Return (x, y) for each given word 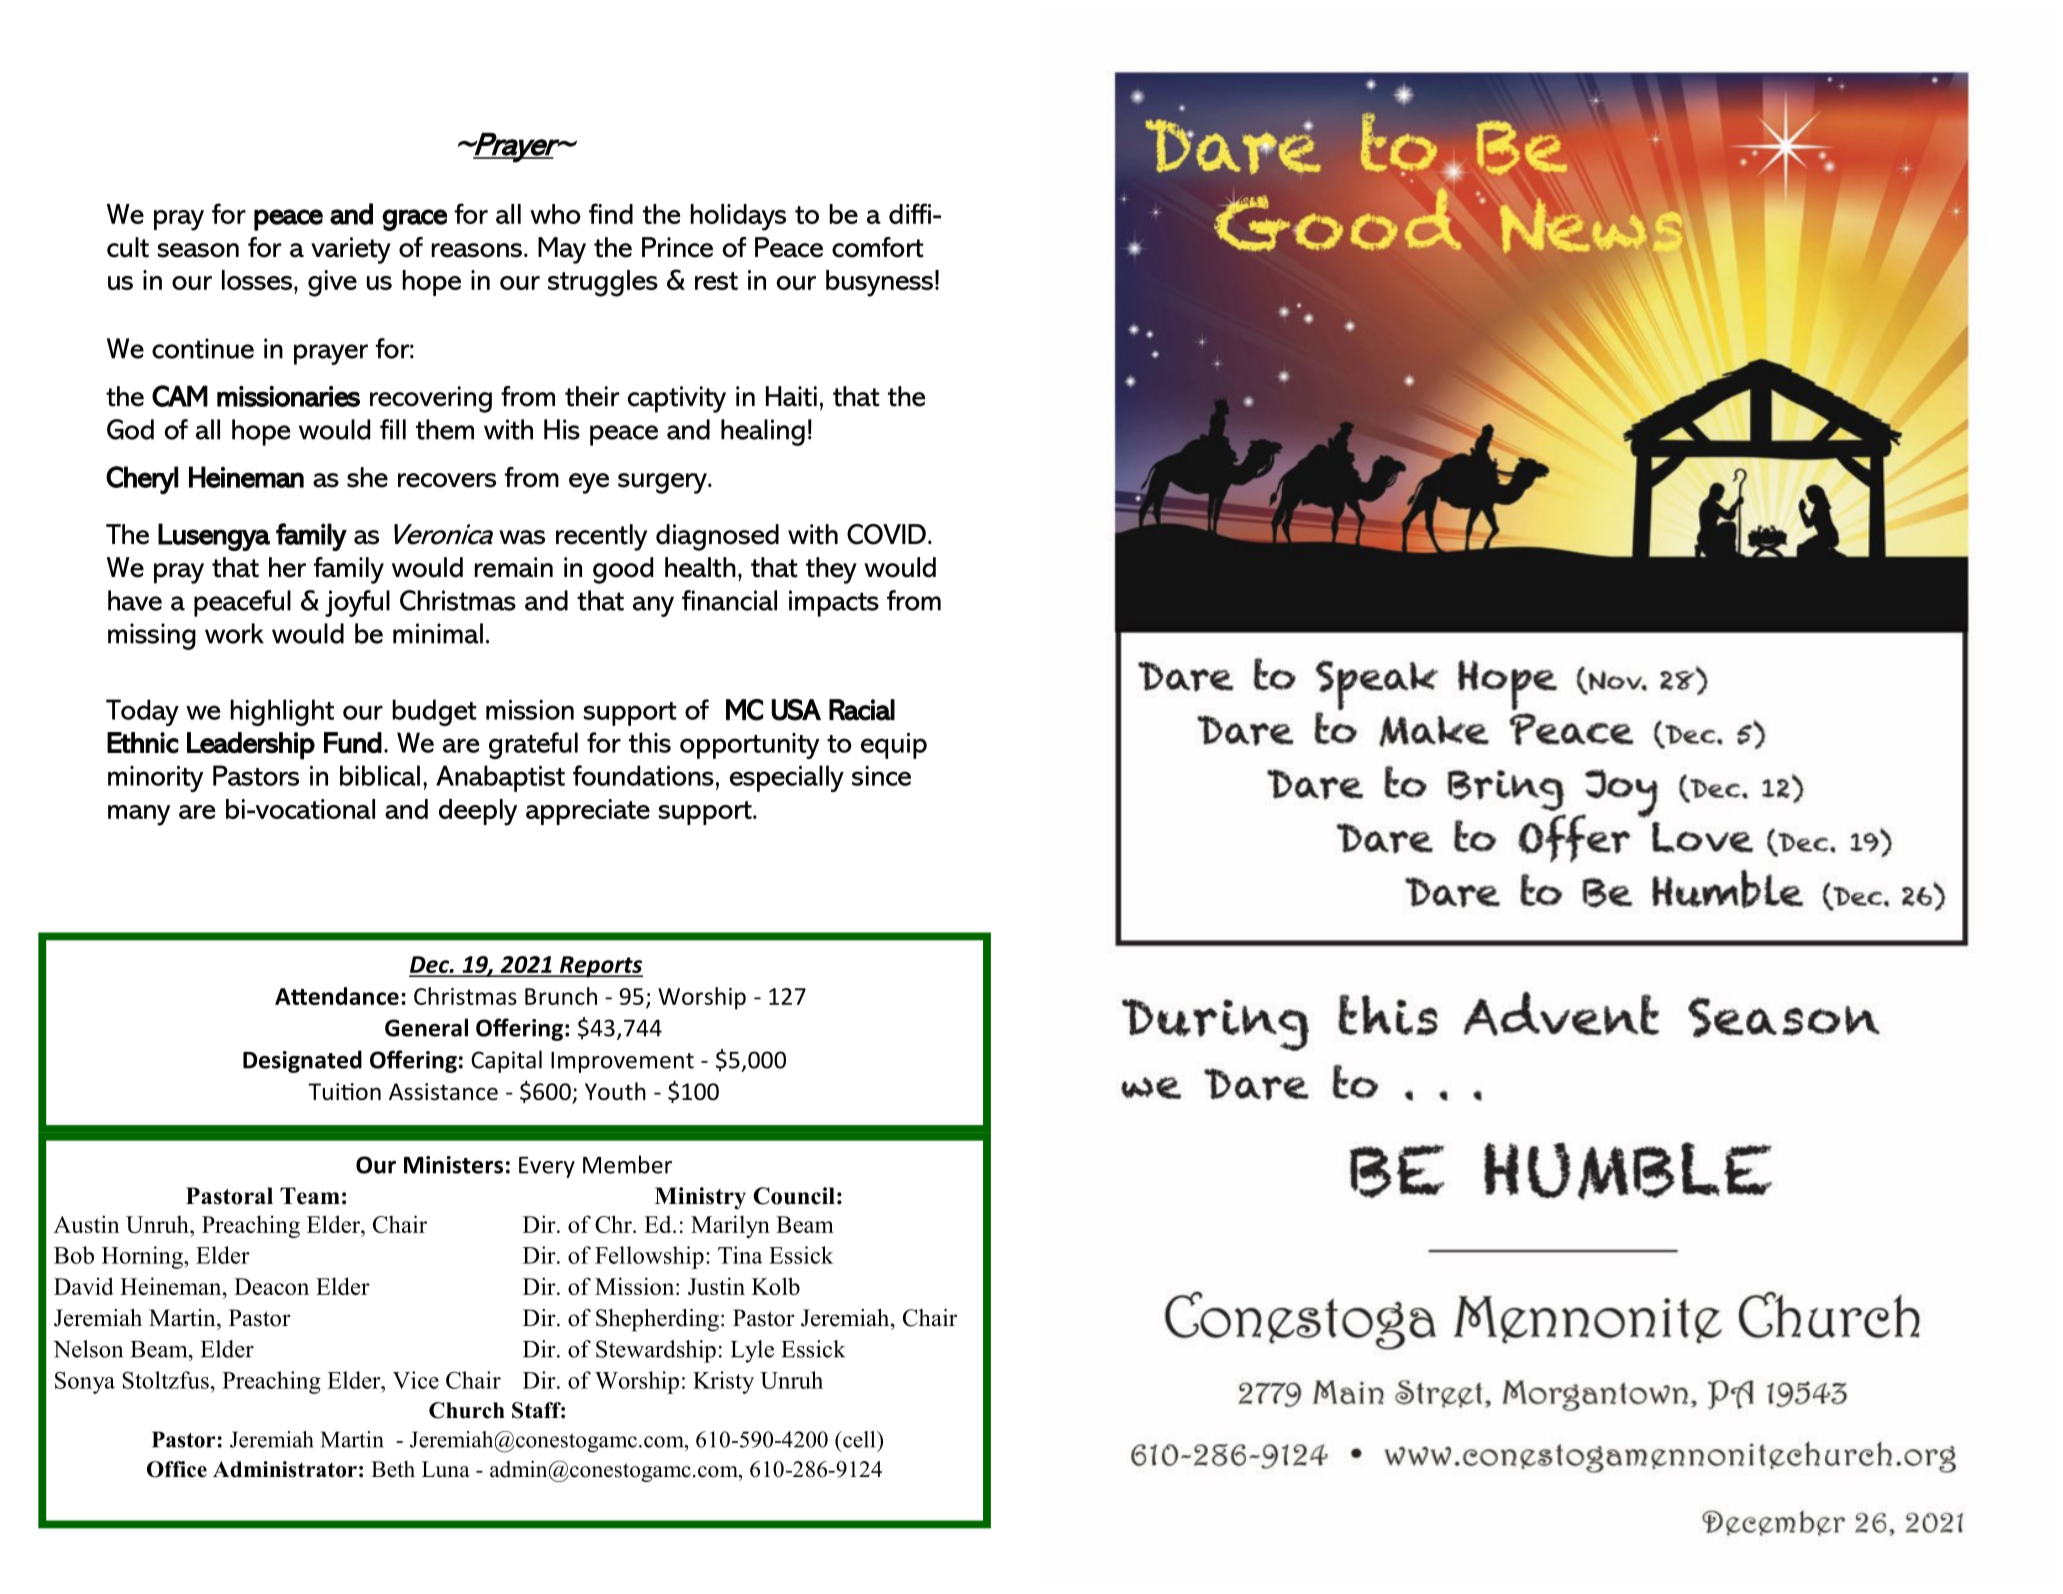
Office (177, 1469)
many (139, 815)
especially (787, 778)
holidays (738, 217)
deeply (478, 812)
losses (258, 280)
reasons (477, 250)
